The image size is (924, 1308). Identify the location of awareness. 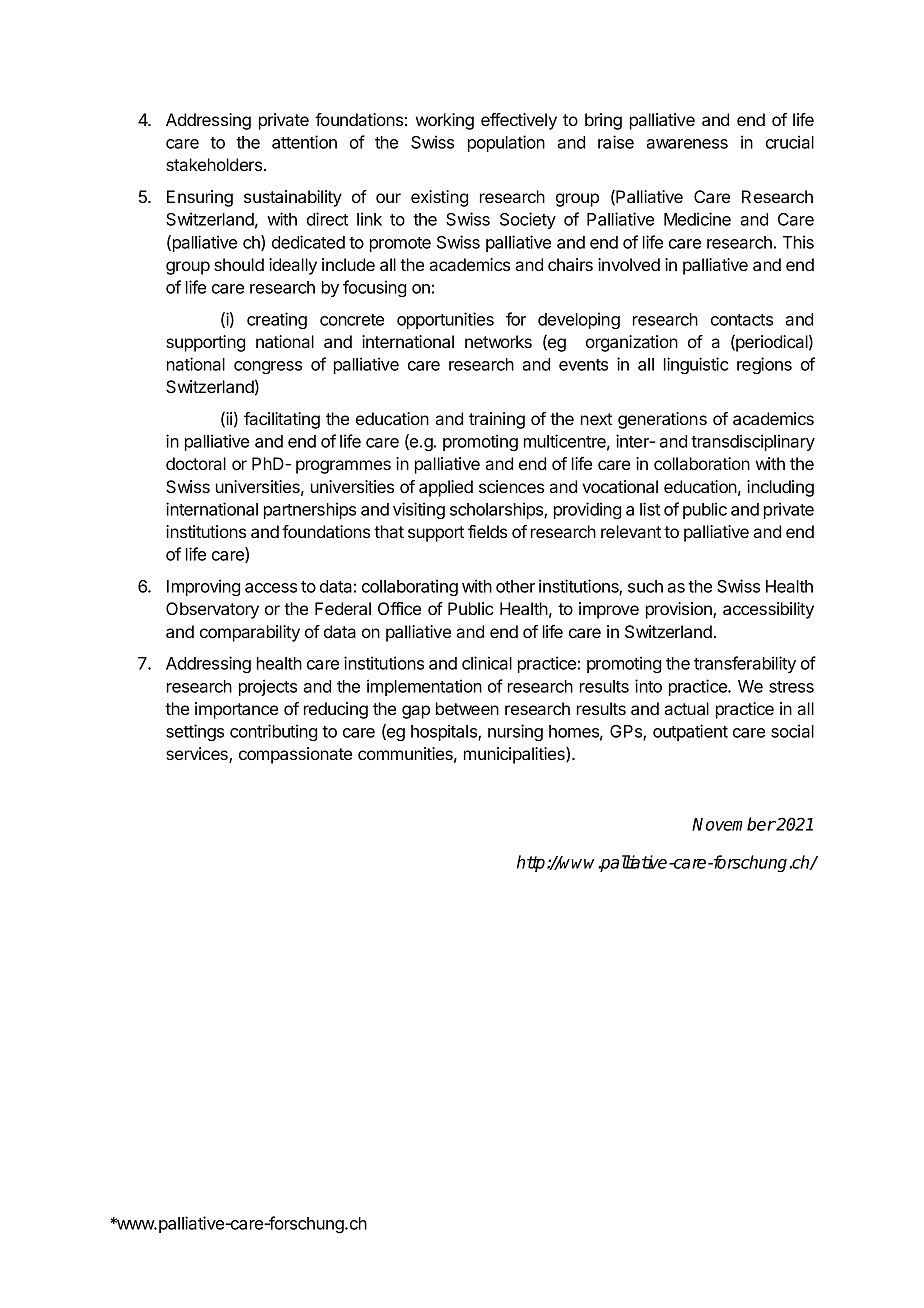
(687, 144).
